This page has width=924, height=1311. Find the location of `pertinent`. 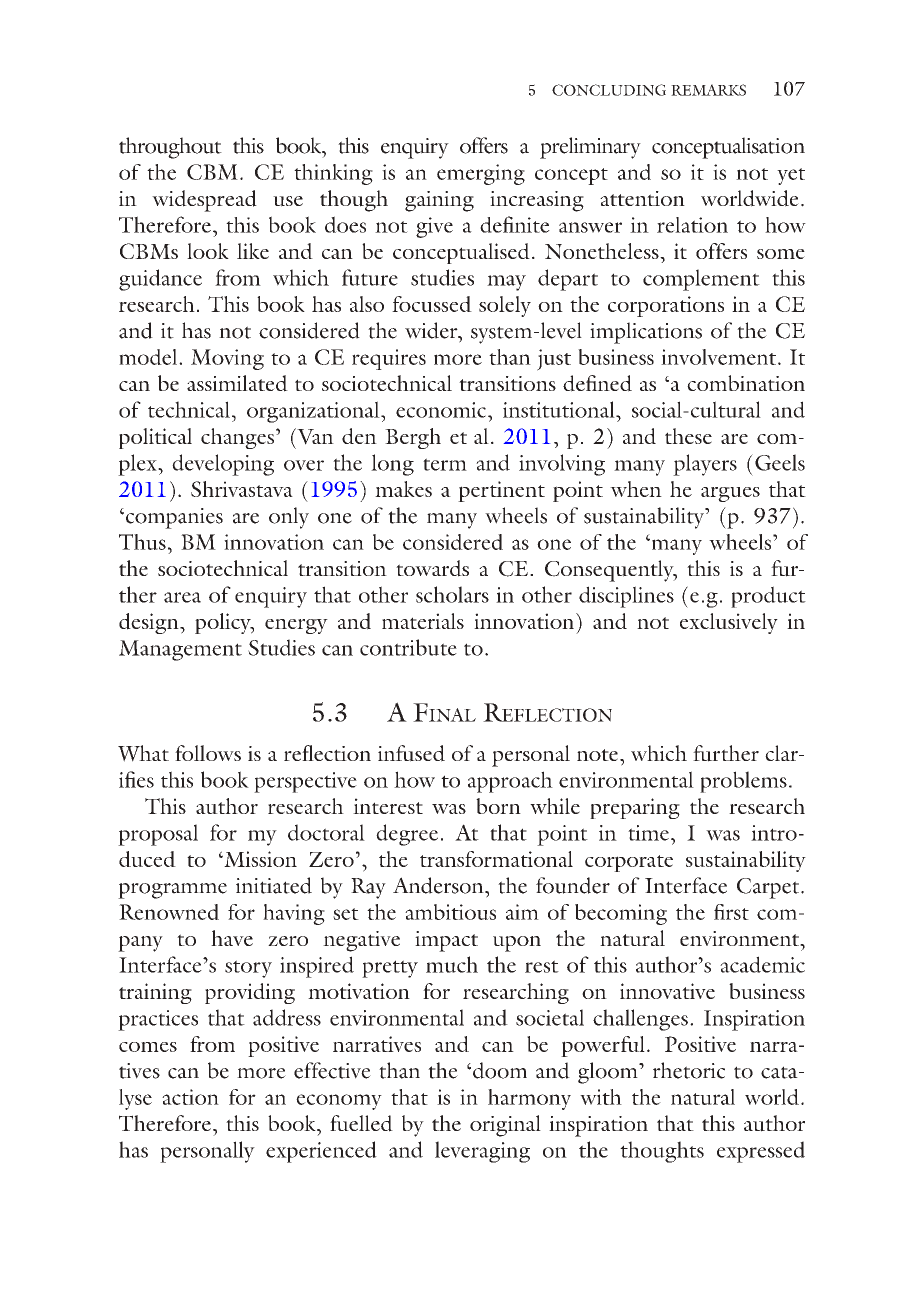

pertinent is located at coordinates (501, 491).
